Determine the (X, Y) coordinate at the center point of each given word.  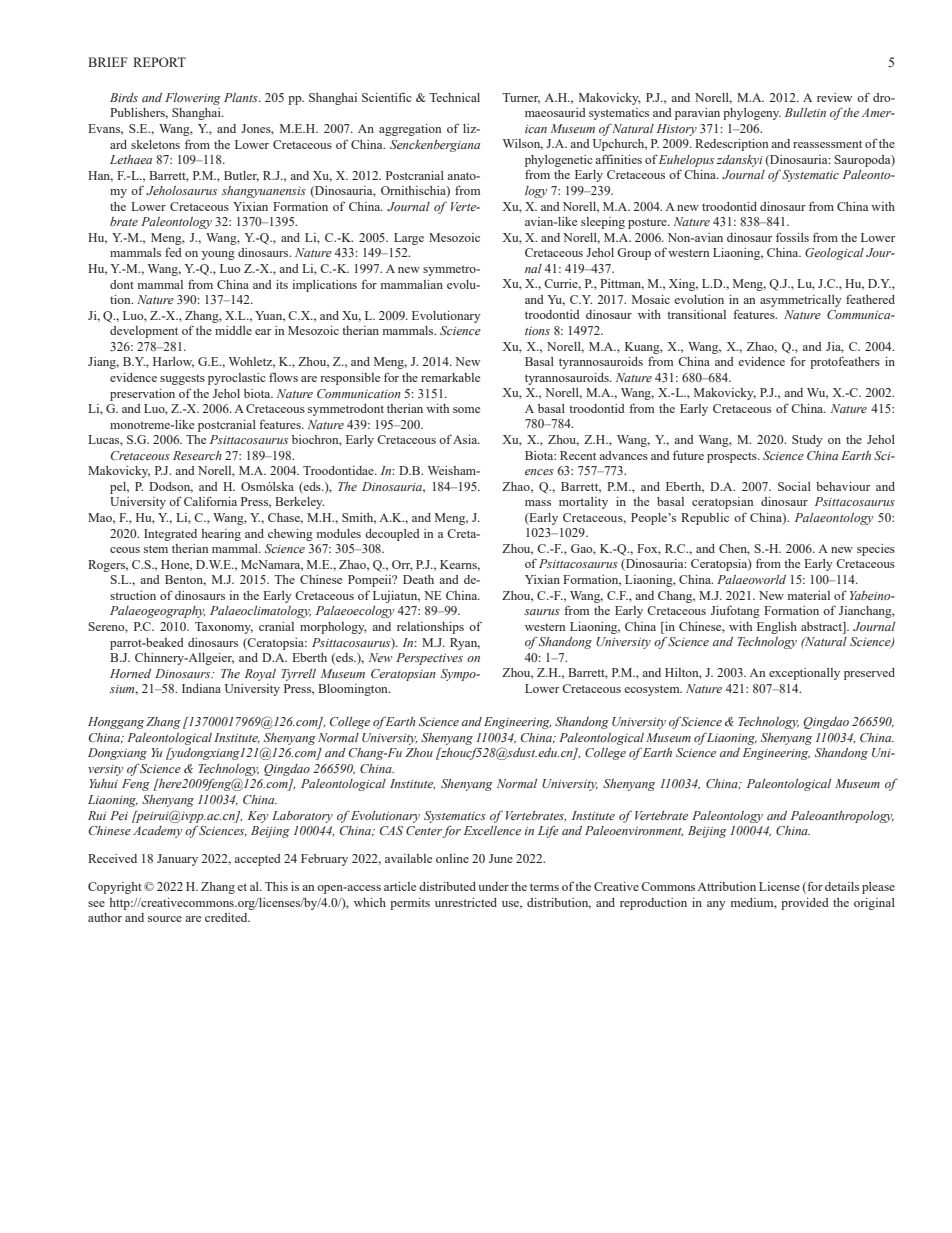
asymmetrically (801, 301)
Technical (454, 97)
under (493, 886)
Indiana (201, 688)
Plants (242, 97)
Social (794, 486)
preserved (869, 674)
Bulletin (805, 112)
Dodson (171, 487)
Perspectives (429, 659)
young (218, 255)
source (165, 919)
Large (409, 239)
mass (538, 503)
